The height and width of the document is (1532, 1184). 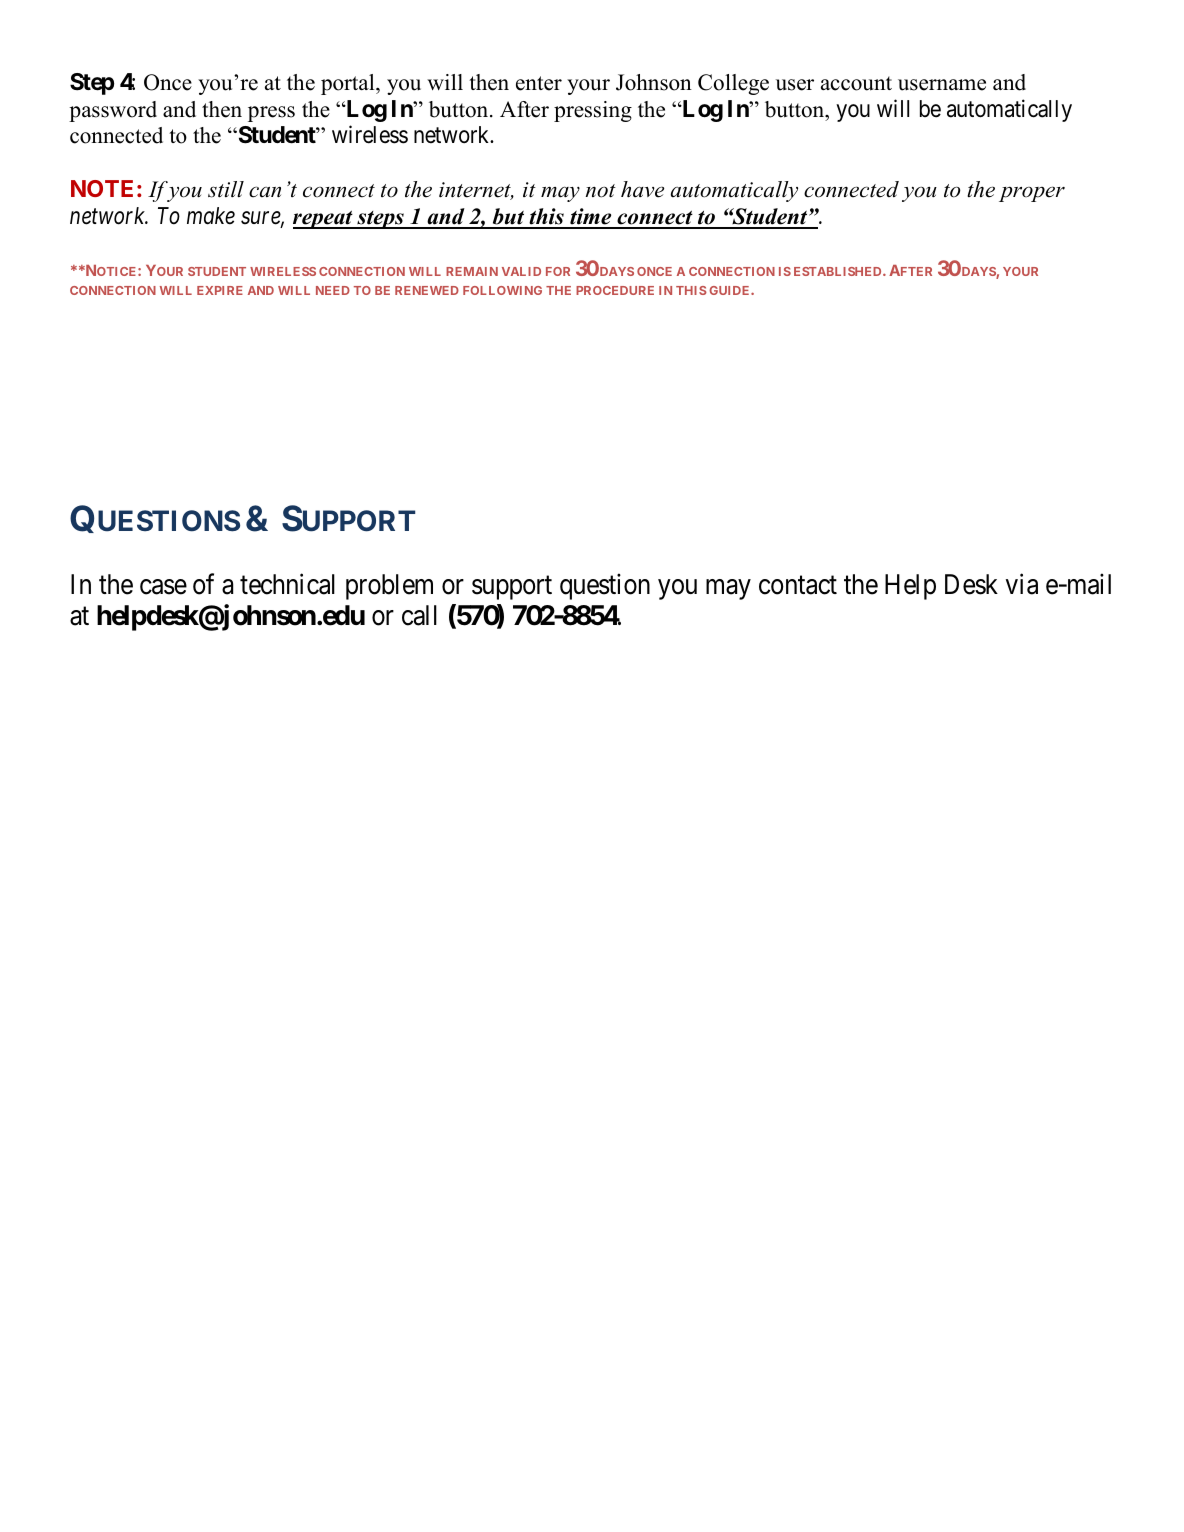 I want to click on case, so click(x=163, y=587).
